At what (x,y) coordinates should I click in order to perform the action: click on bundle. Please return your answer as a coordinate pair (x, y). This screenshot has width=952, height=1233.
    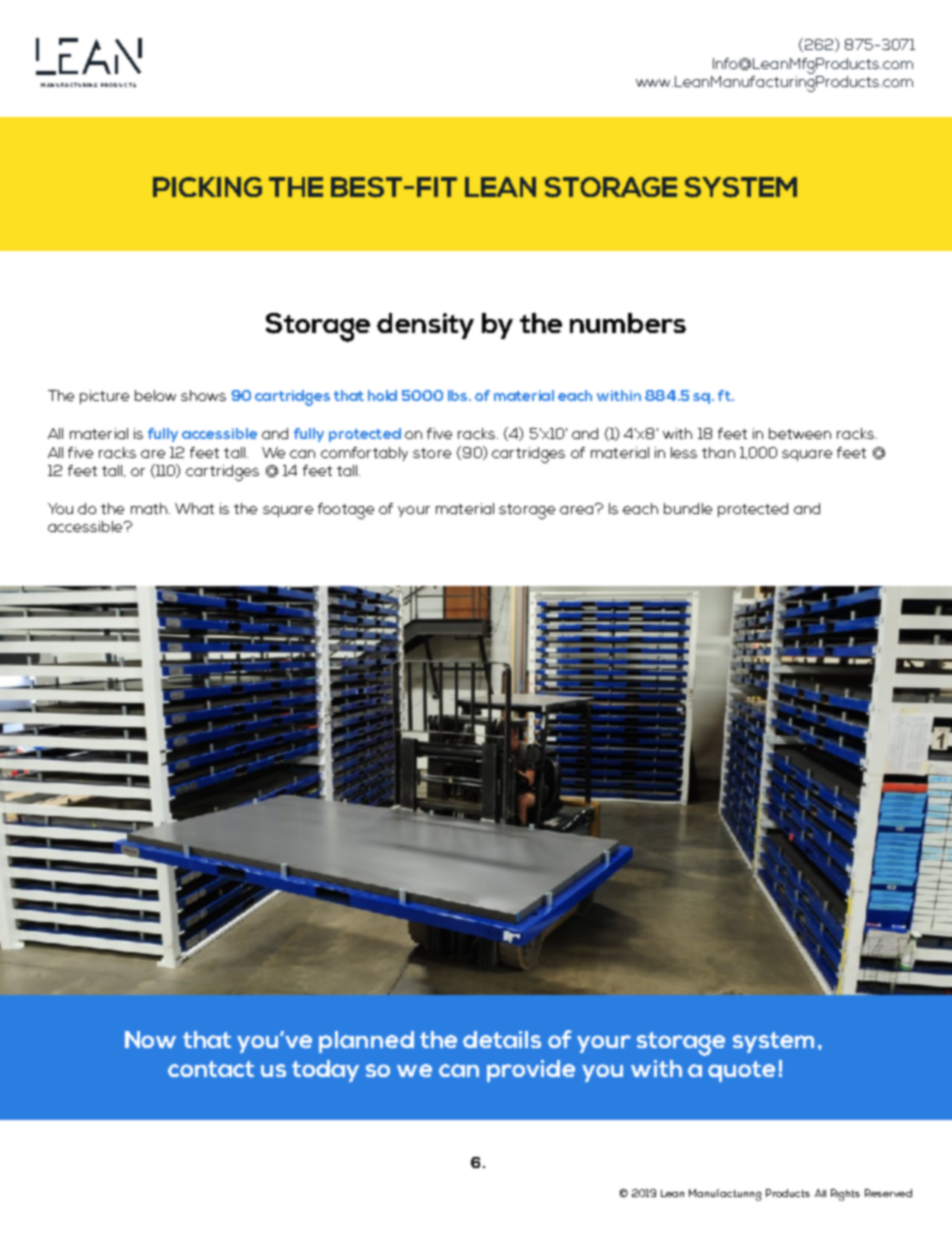
    Looking at the image, I should click on (688, 508).
